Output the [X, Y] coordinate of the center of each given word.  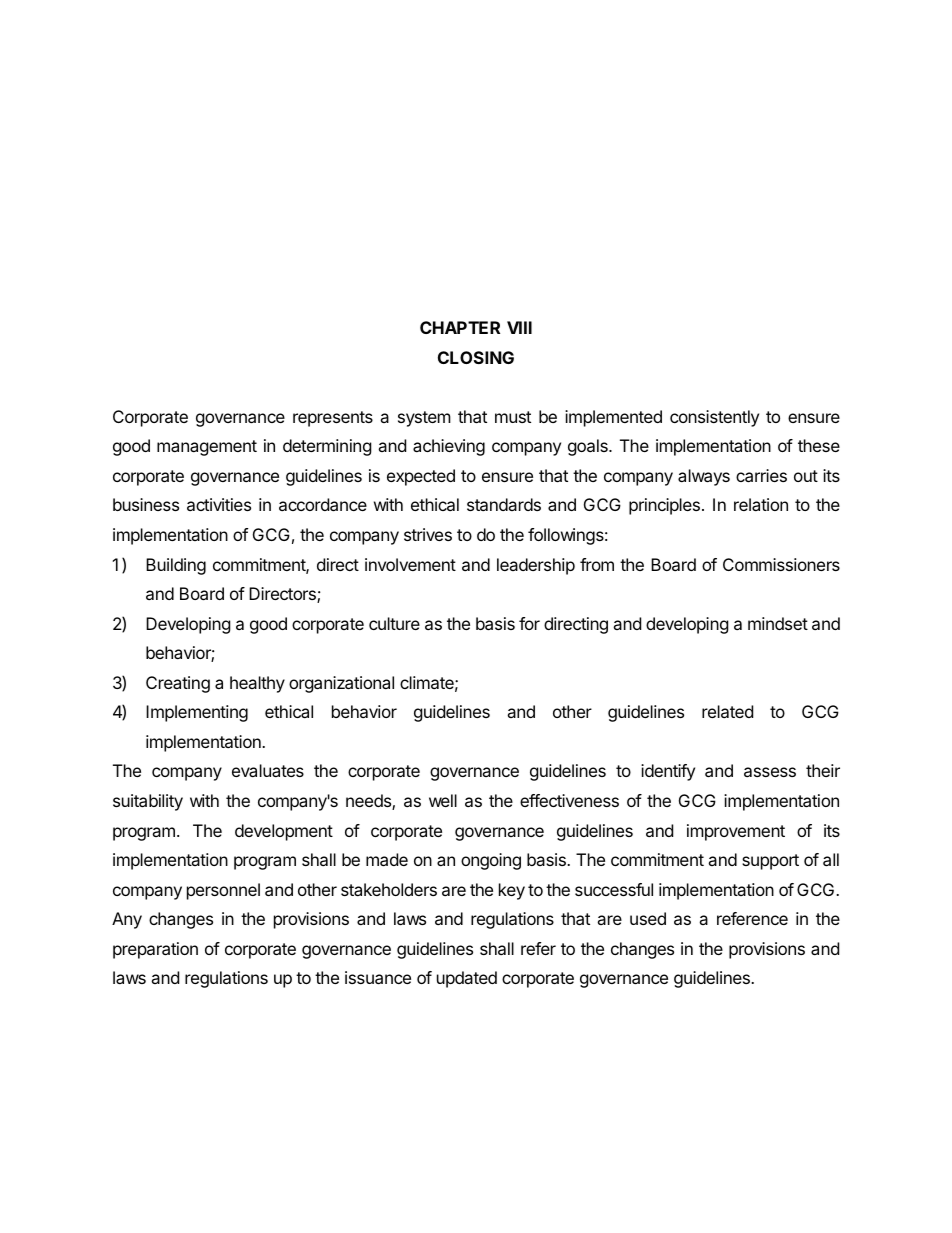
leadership [536, 566]
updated [467, 979]
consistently [714, 418]
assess [770, 772]
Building [176, 566]
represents [333, 419]
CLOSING [476, 357]
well [443, 800]
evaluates [268, 770]
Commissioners [781, 564]
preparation [155, 950]
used [648, 918]
